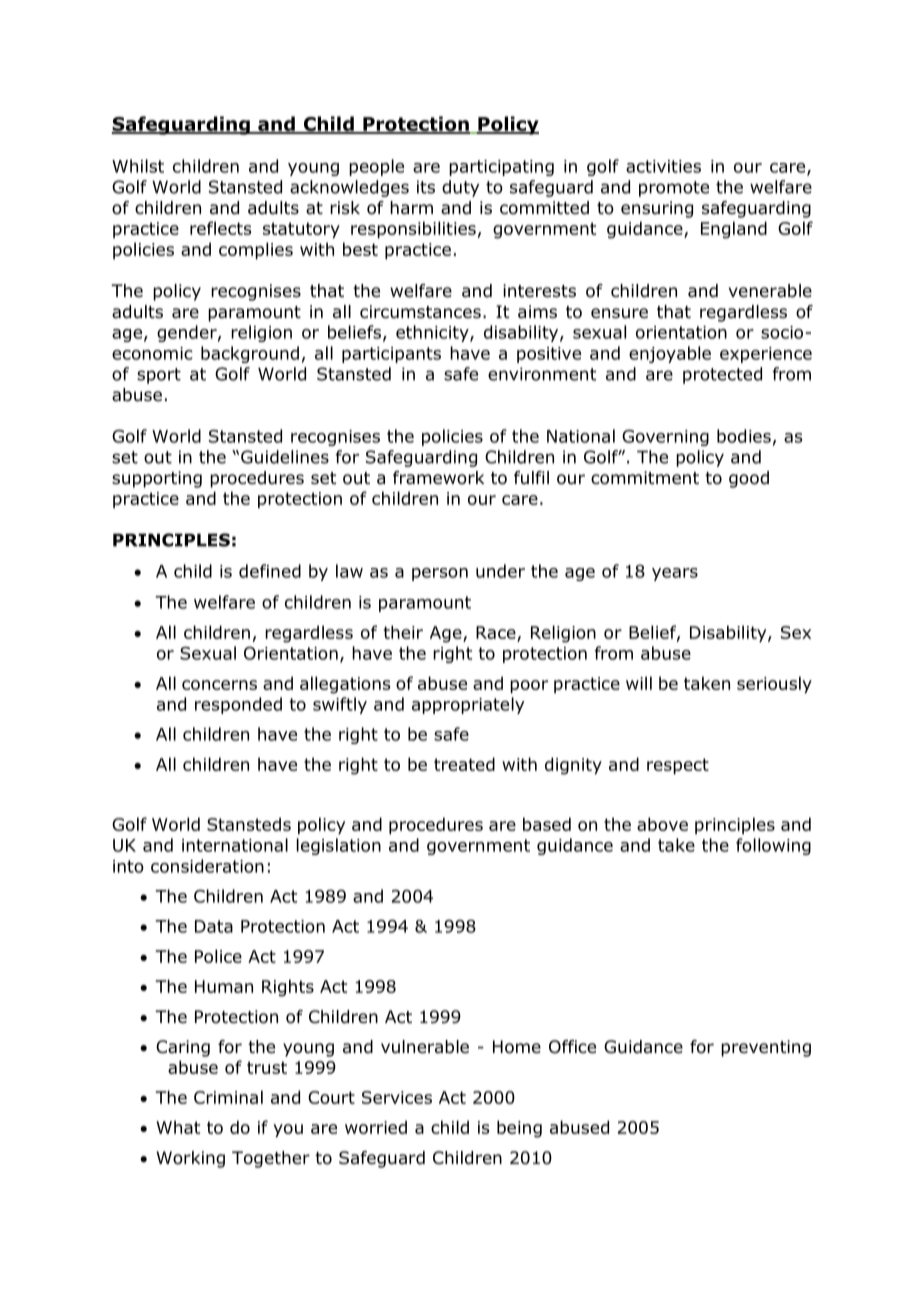 This screenshot has width=924, height=1308. Describe the element at coordinates (157, 479) in the screenshot. I see `supporting` at that location.
